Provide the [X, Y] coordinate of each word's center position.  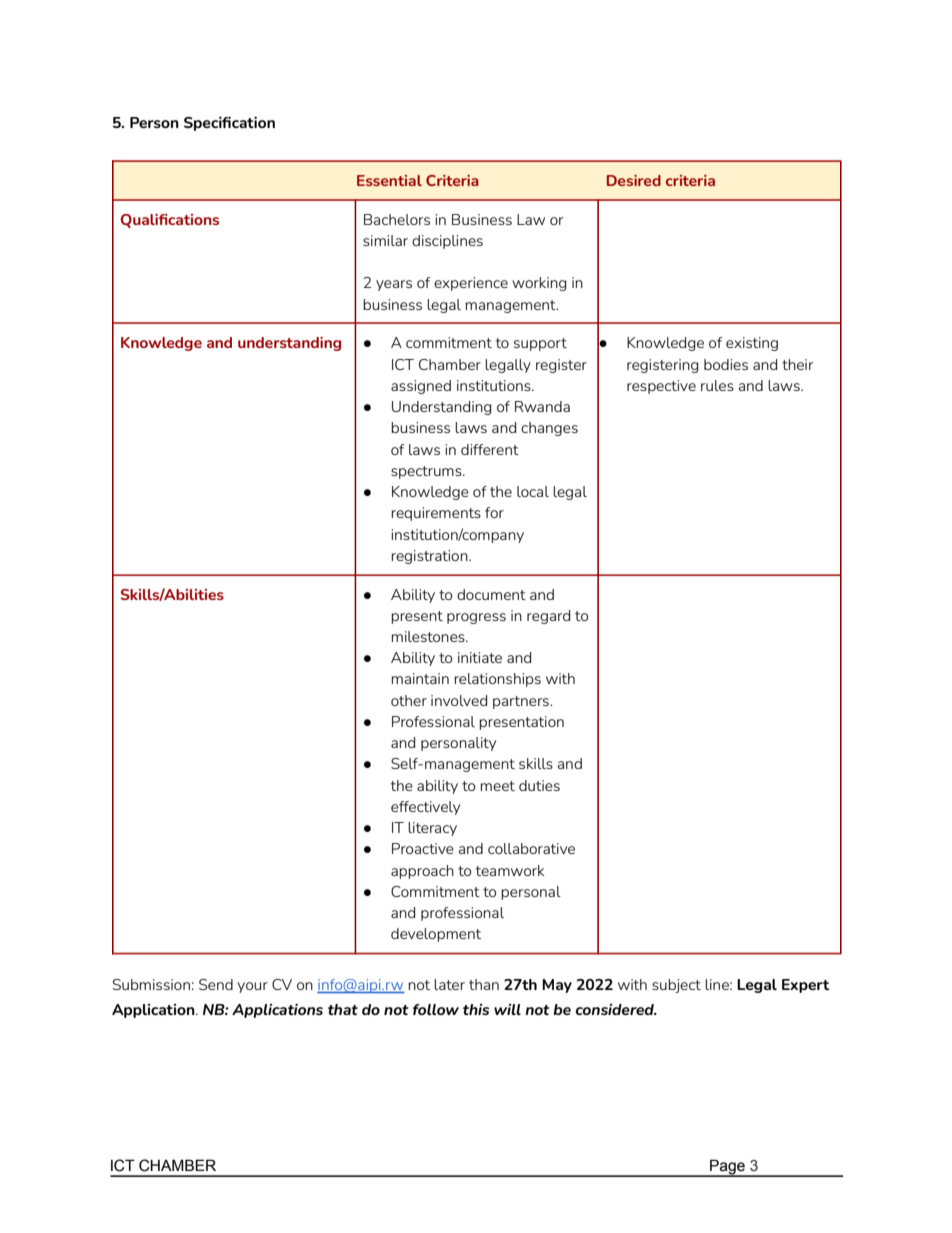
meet [498, 786]
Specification [229, 124]
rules [717, 385]
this [476, 1009]
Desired [634, 180]
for [494, 512]
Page [727, 1168]
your [253, 987]
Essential [389, 180]
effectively [425, 808]
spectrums [427, 472]
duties [539, 785]
